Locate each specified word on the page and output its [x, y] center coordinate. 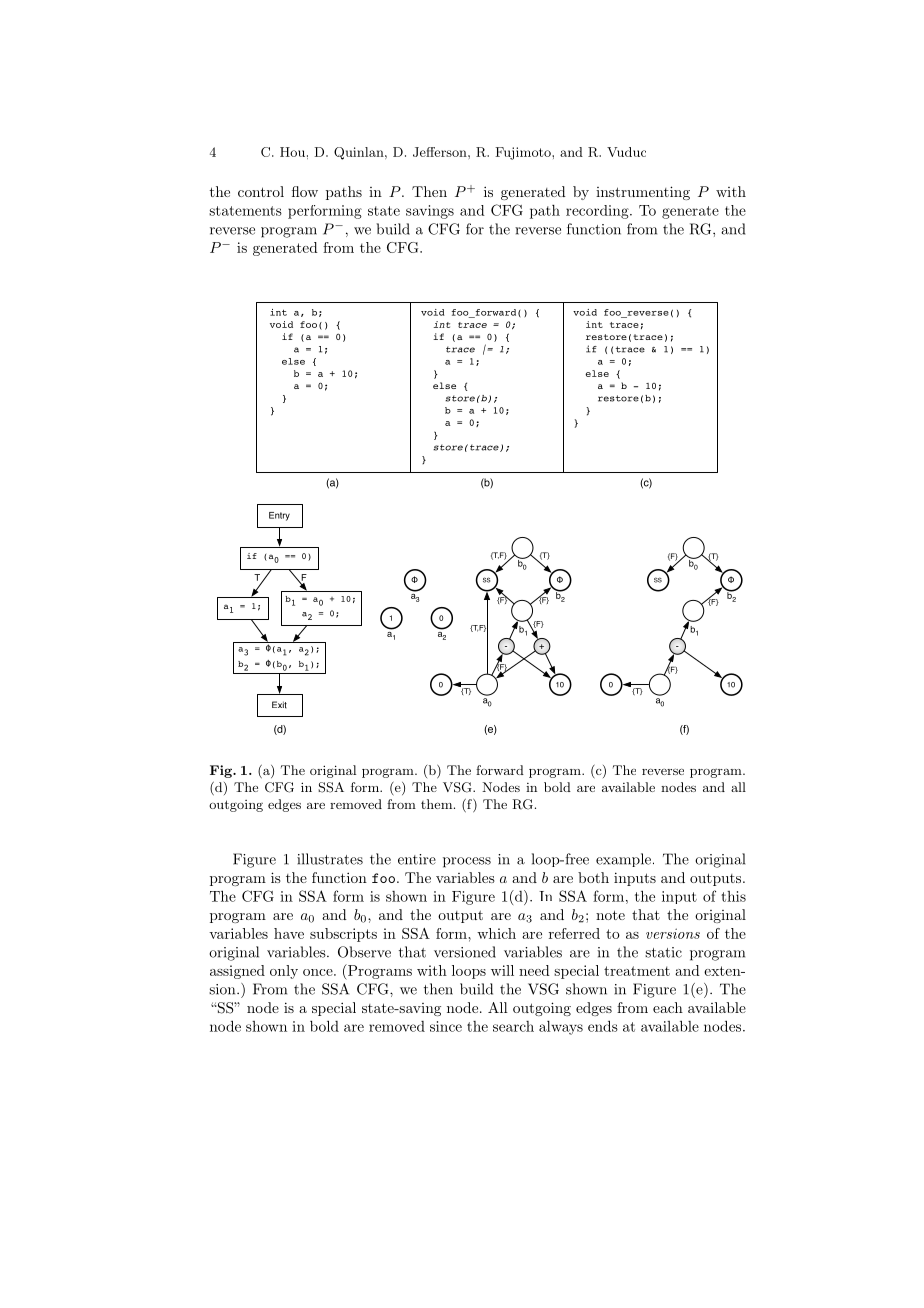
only [284, 972]
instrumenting [643, 193]
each [668, 1007]
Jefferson [441, 152]
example [623, 860]
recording [598, 212]
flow [305, 191]
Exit [279, 705]
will [502, 970]
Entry [279, 516]
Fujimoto [524, 153]
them [438, 804]
